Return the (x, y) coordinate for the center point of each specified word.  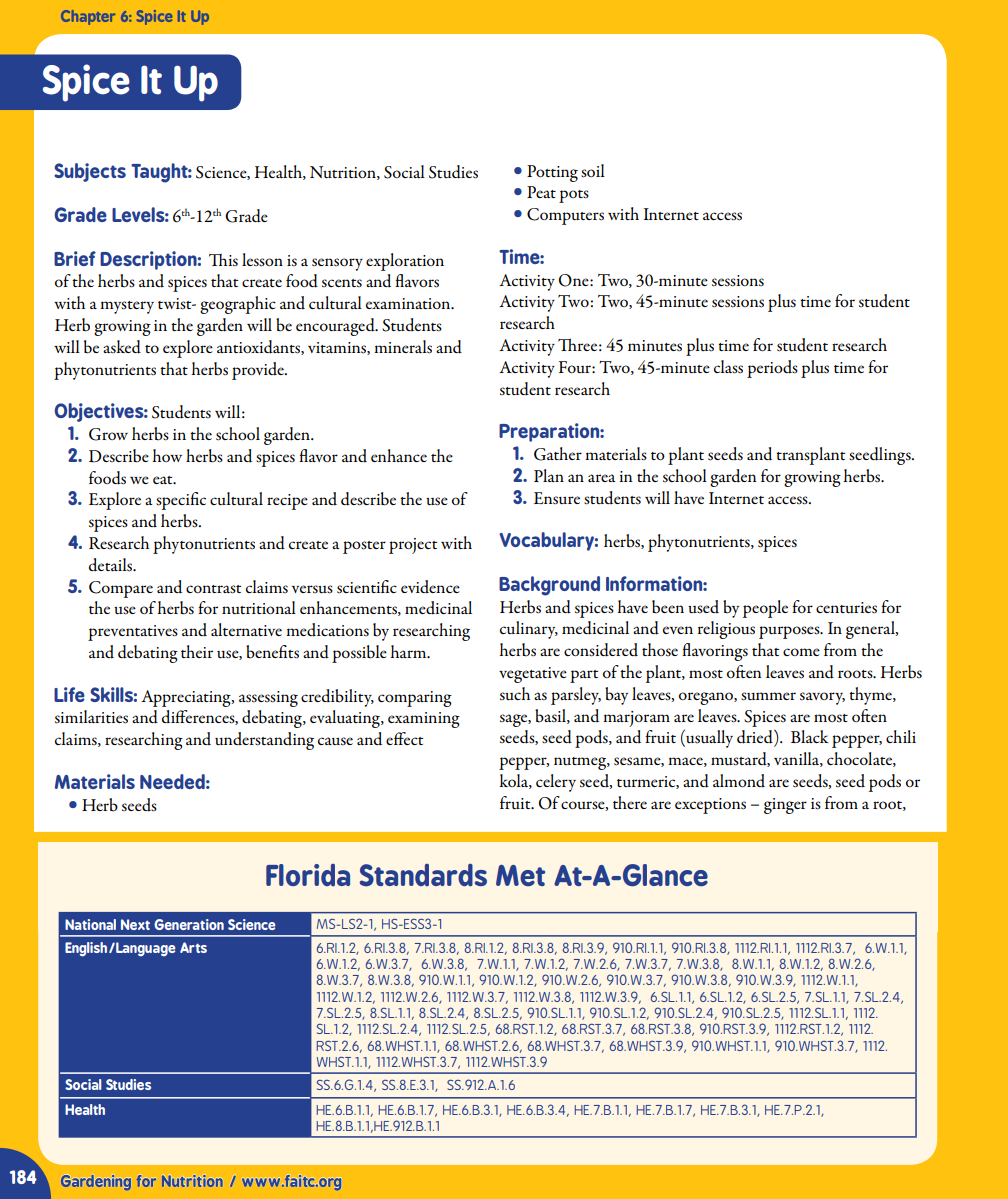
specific (181, 501)
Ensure (557, 498)
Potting (552, 173)
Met (520, 875)
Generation (189, 924)
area (601, 478)
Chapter (88, 17)
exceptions (710, 806)
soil (593, 171)
